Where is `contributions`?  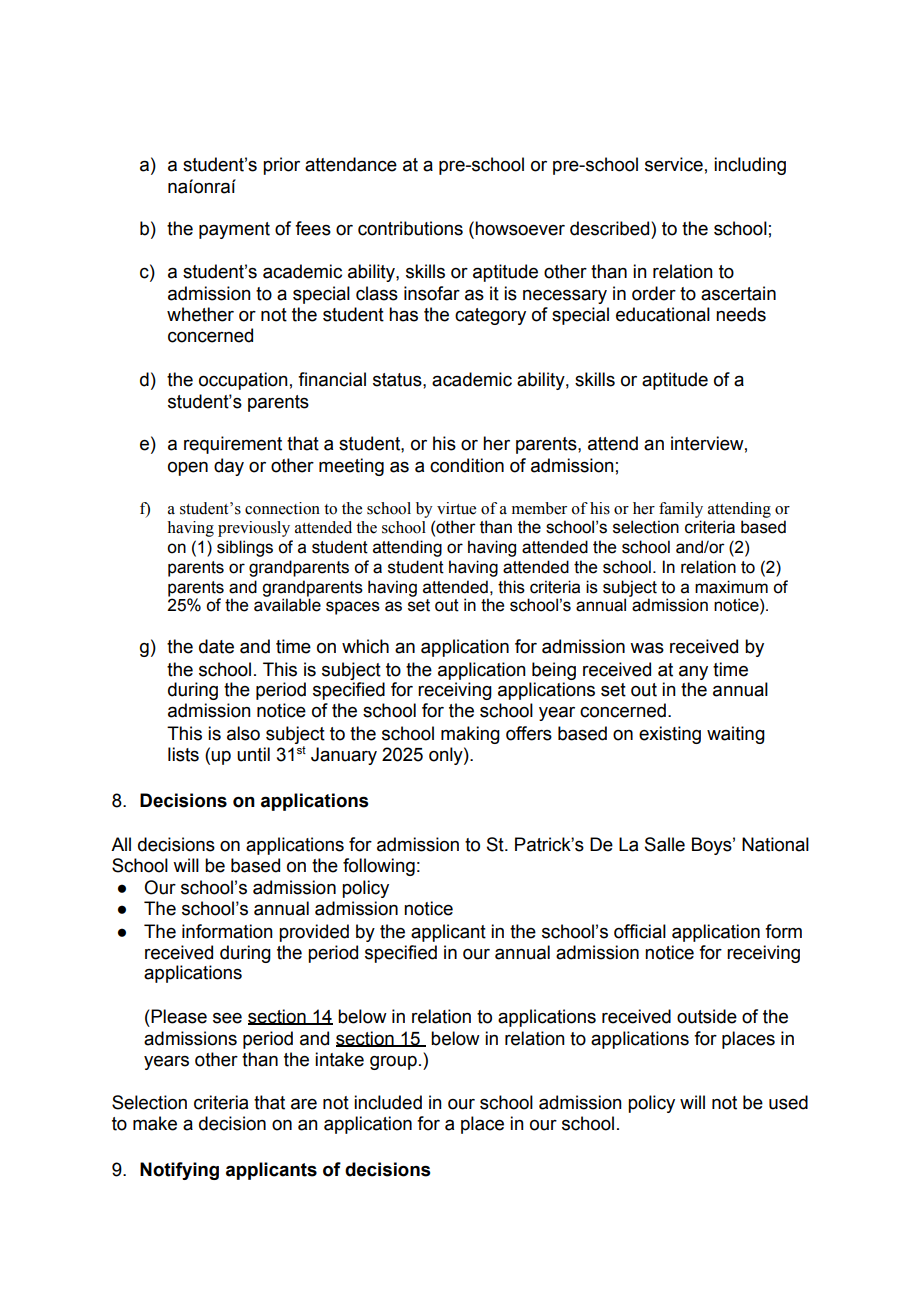
contributions is located at coordinates (410, 228).
